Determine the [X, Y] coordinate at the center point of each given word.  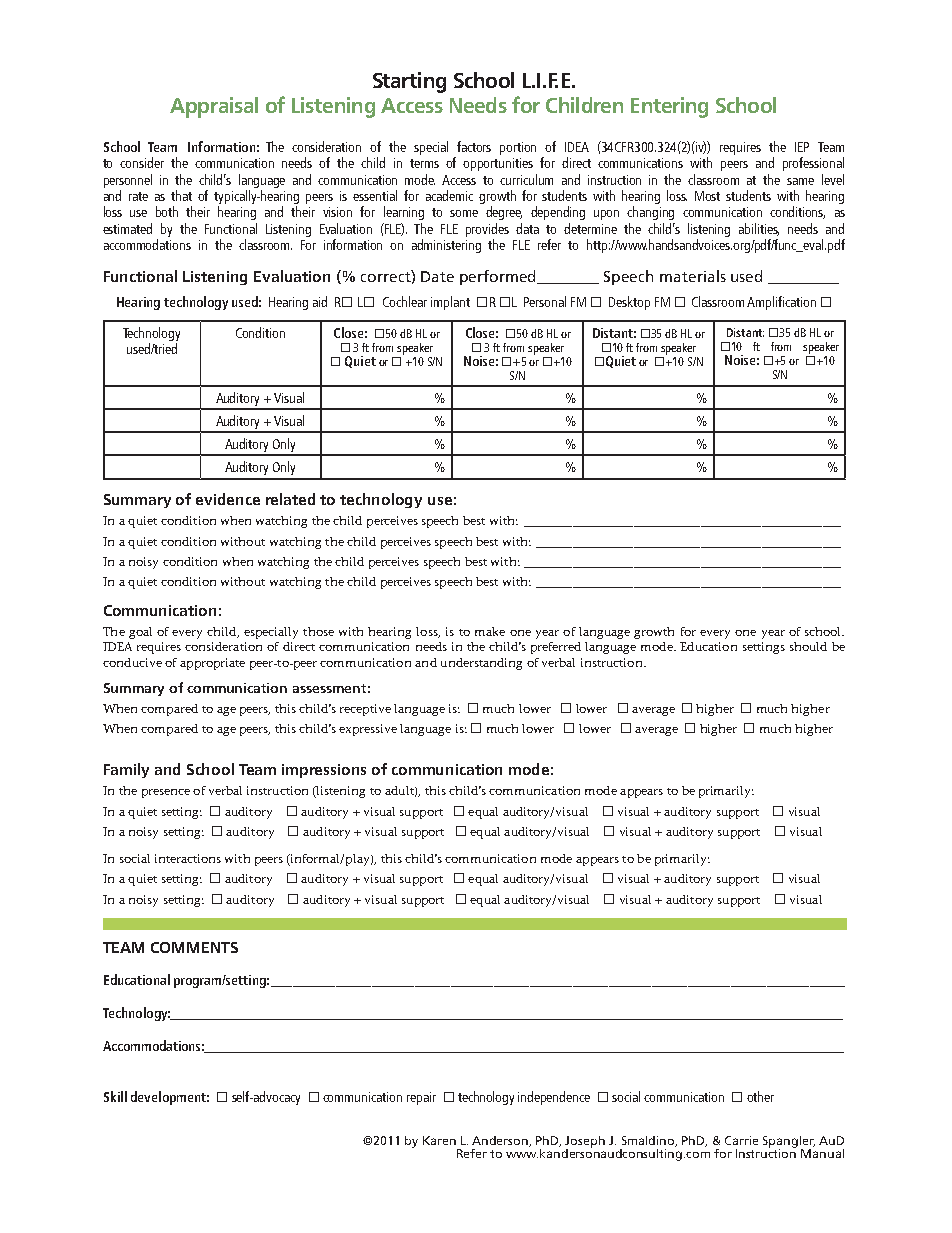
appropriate [212, 664]
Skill [115, 1096]
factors [474, 146]
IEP [802, 147]
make [490, 631]
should [808, 646]
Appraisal [214, 107]
